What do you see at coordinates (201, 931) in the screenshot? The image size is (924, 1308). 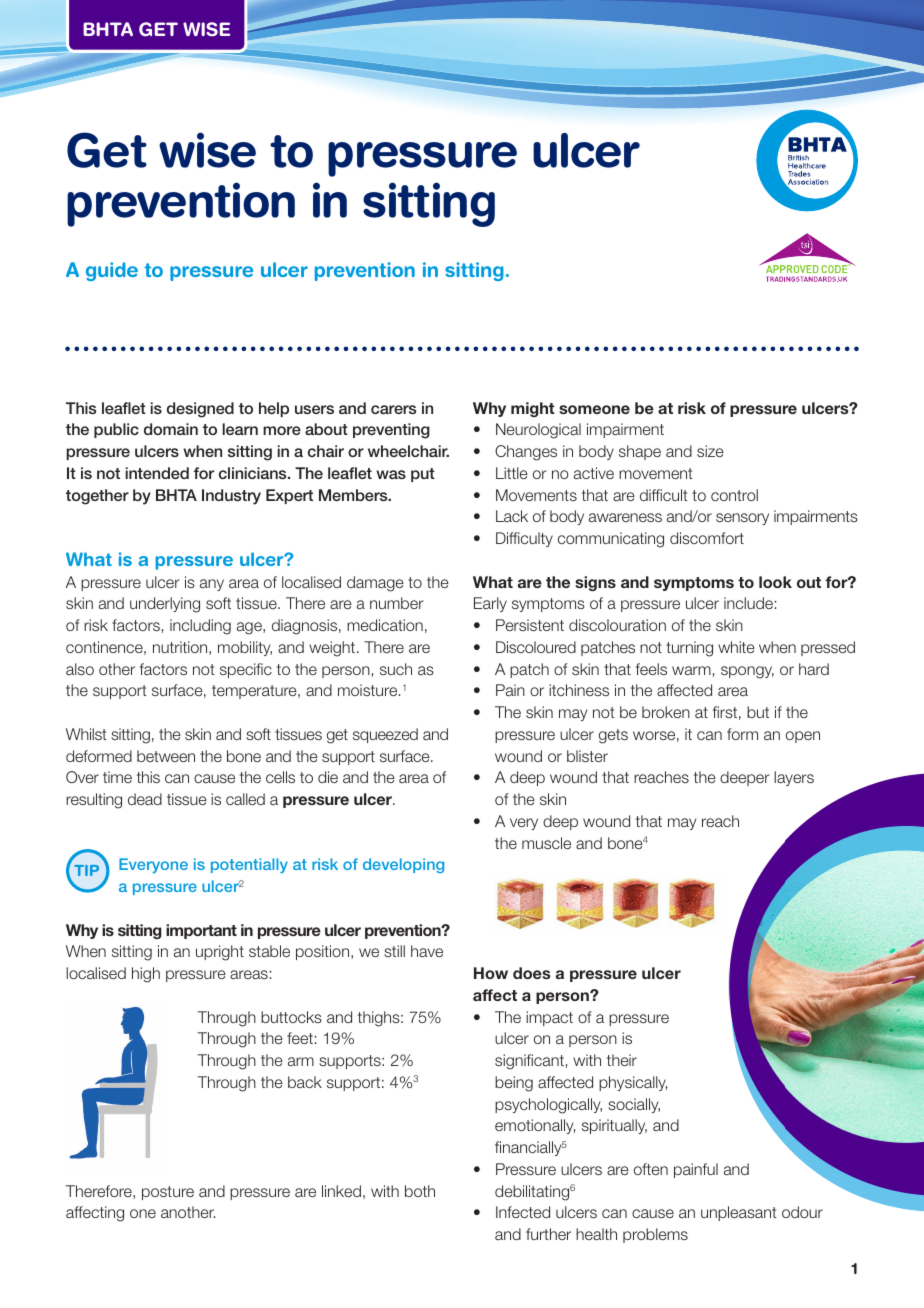 I see `important` at bounding box center [201, 931].
